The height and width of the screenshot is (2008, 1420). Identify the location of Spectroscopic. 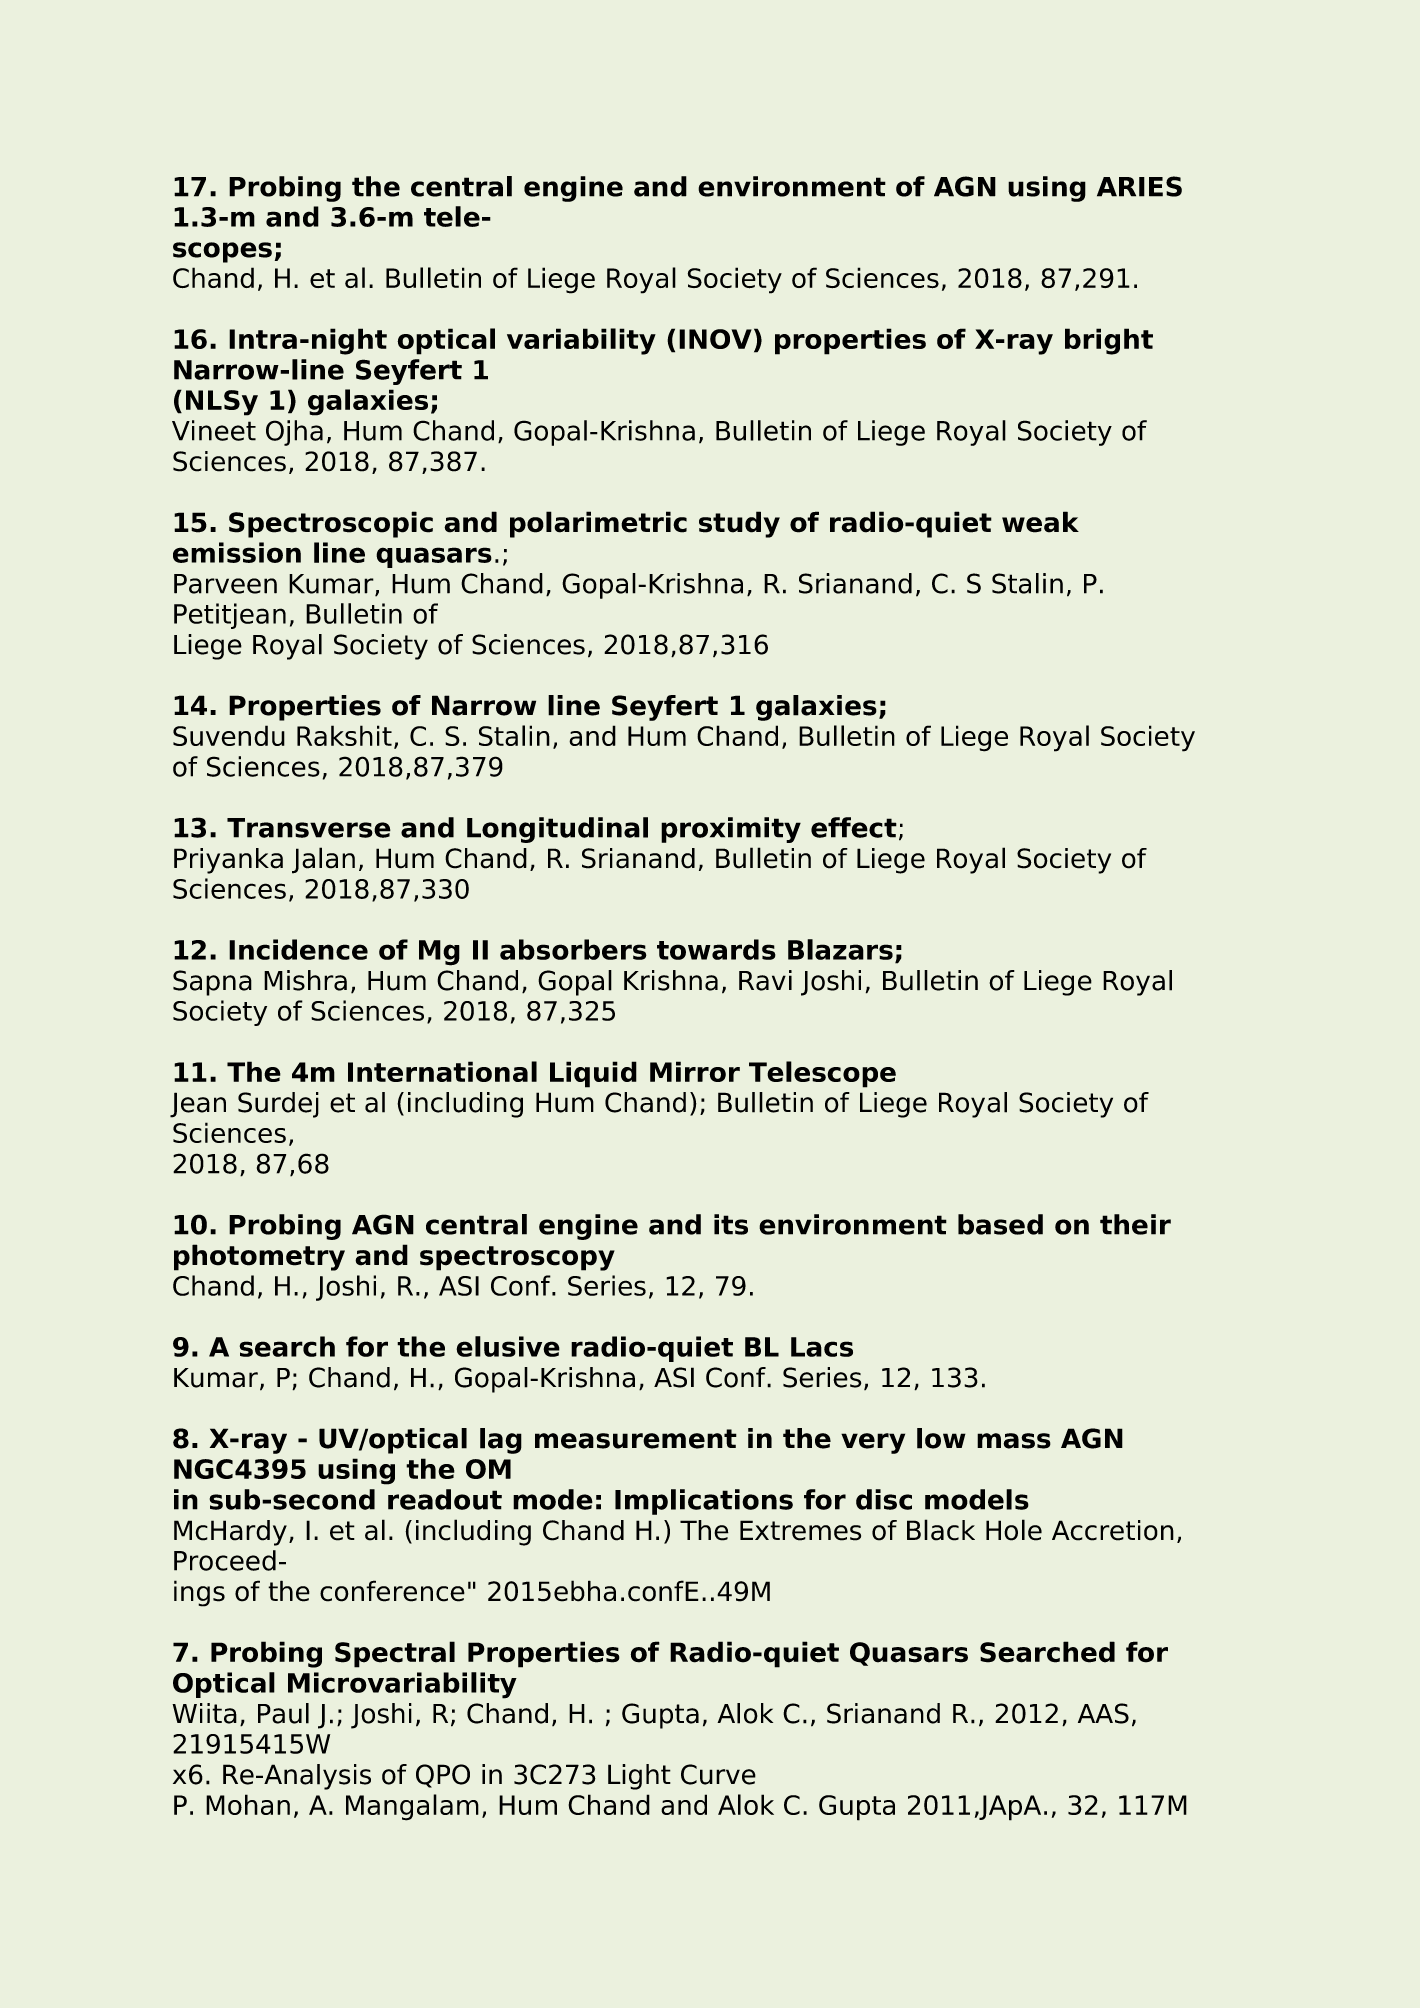
(331, 524).
